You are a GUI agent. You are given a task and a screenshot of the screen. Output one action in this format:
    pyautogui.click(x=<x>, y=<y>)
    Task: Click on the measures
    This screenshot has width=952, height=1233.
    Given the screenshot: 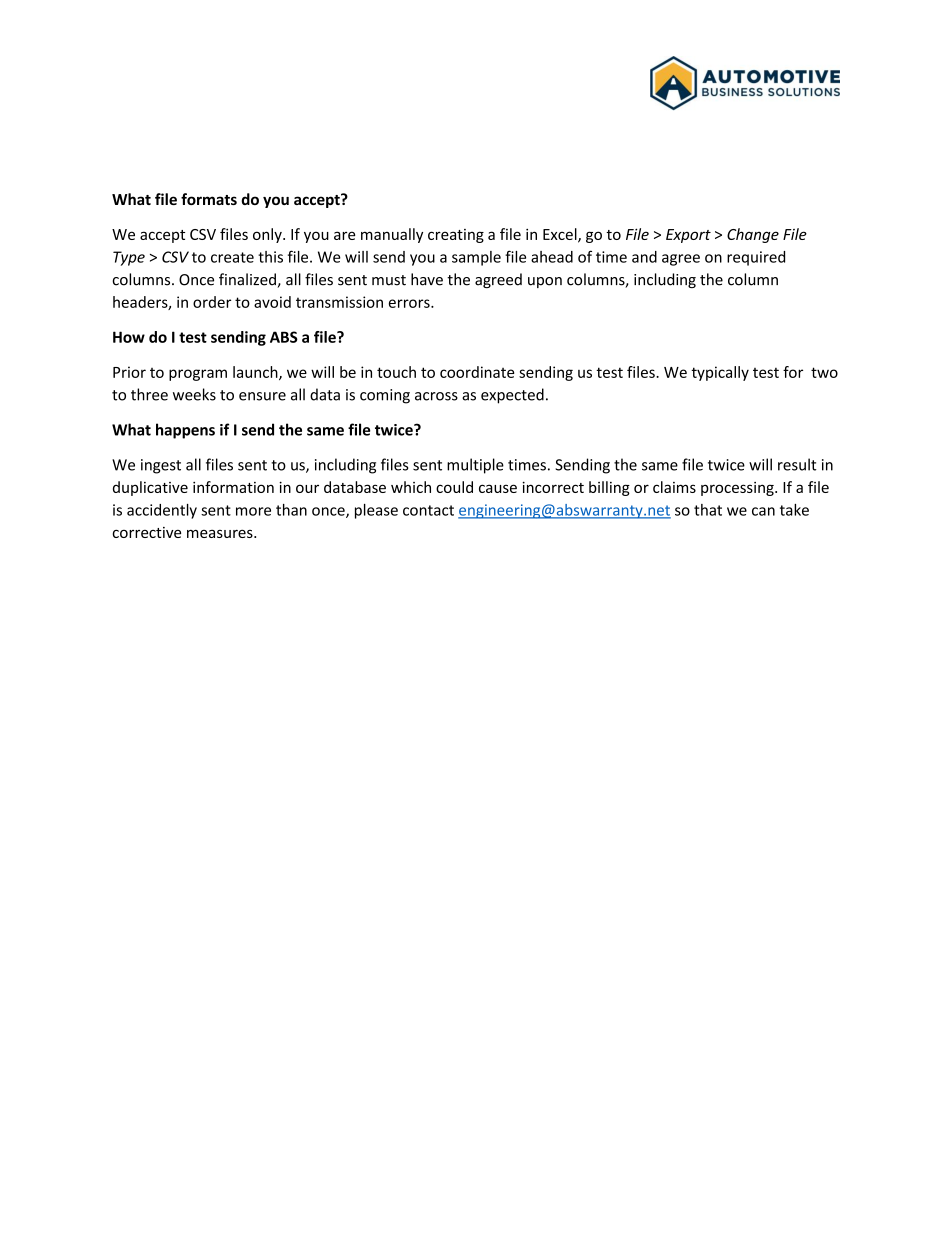 What is the action you would take?
    pyautogui.click(x=221, y=533)
